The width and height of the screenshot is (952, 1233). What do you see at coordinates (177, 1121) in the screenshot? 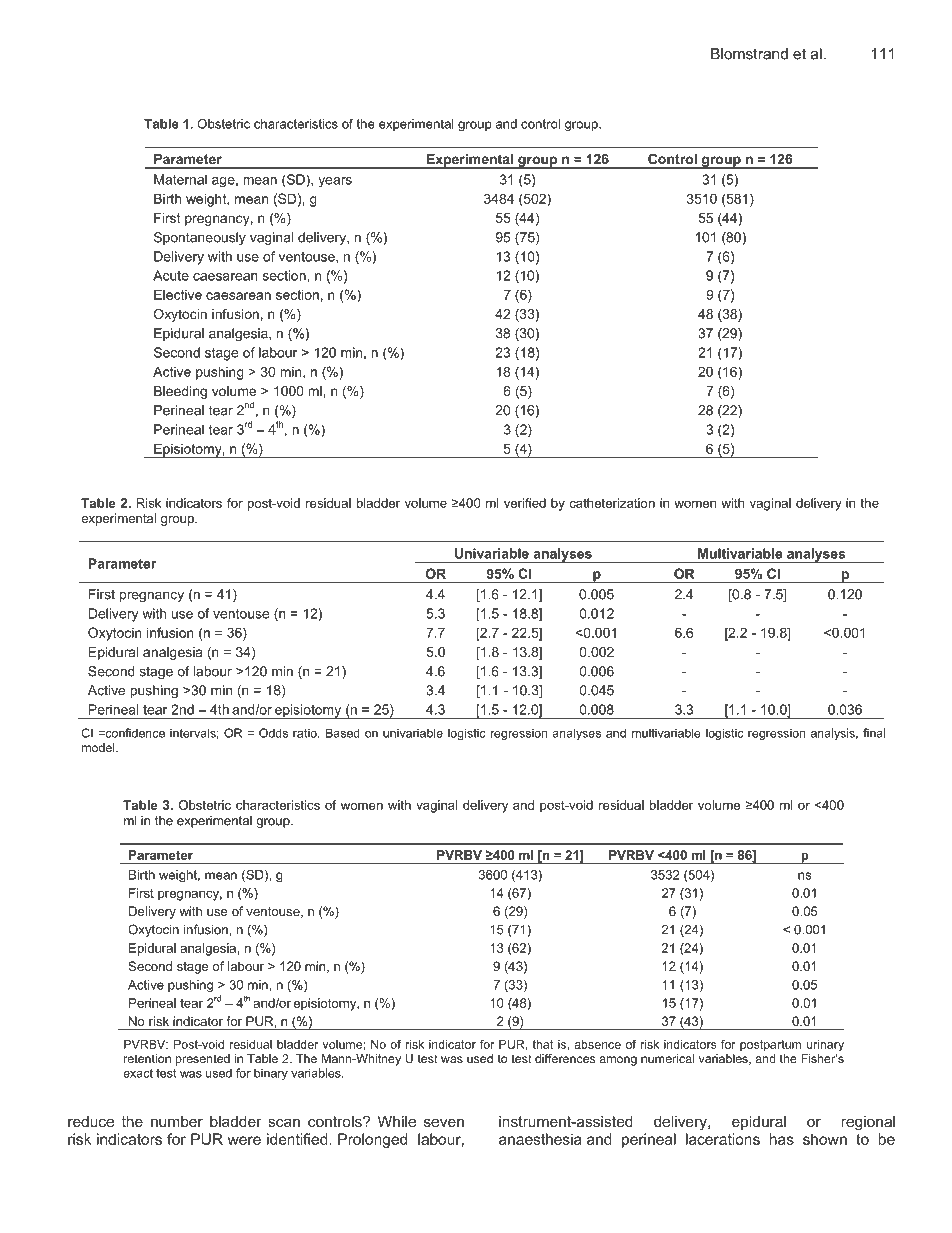
I see `number` at bounding box center [177, 1121].
